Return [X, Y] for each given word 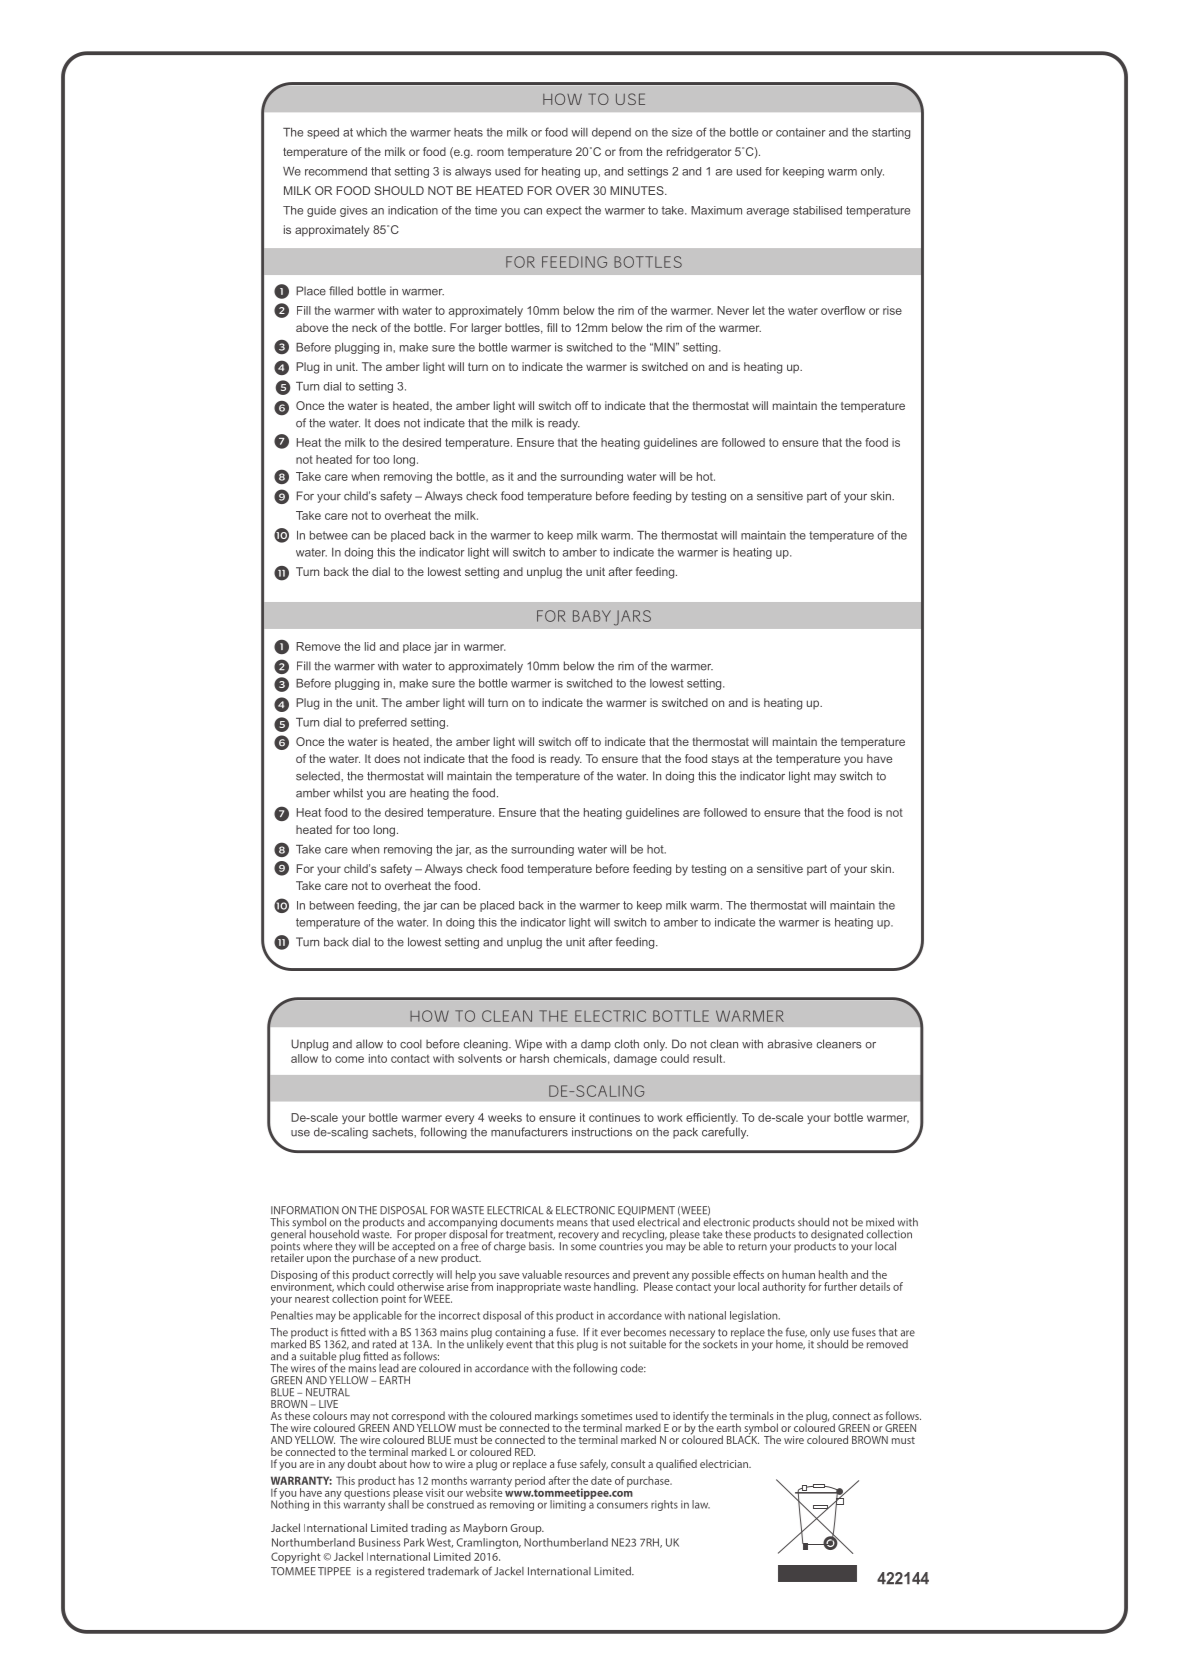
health [833, 1274]
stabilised [817, 210]
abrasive [789, 1044]
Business [379, 1542]
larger [487, 329]
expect [564, 211]
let [759, 310]
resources [587, 1276]
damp [596, 1045]
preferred [383, 723]
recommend [336, 171]
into [378, 1058]
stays [725, 760]
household [334, 1234]
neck [364, 327]
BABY [592, 616]
